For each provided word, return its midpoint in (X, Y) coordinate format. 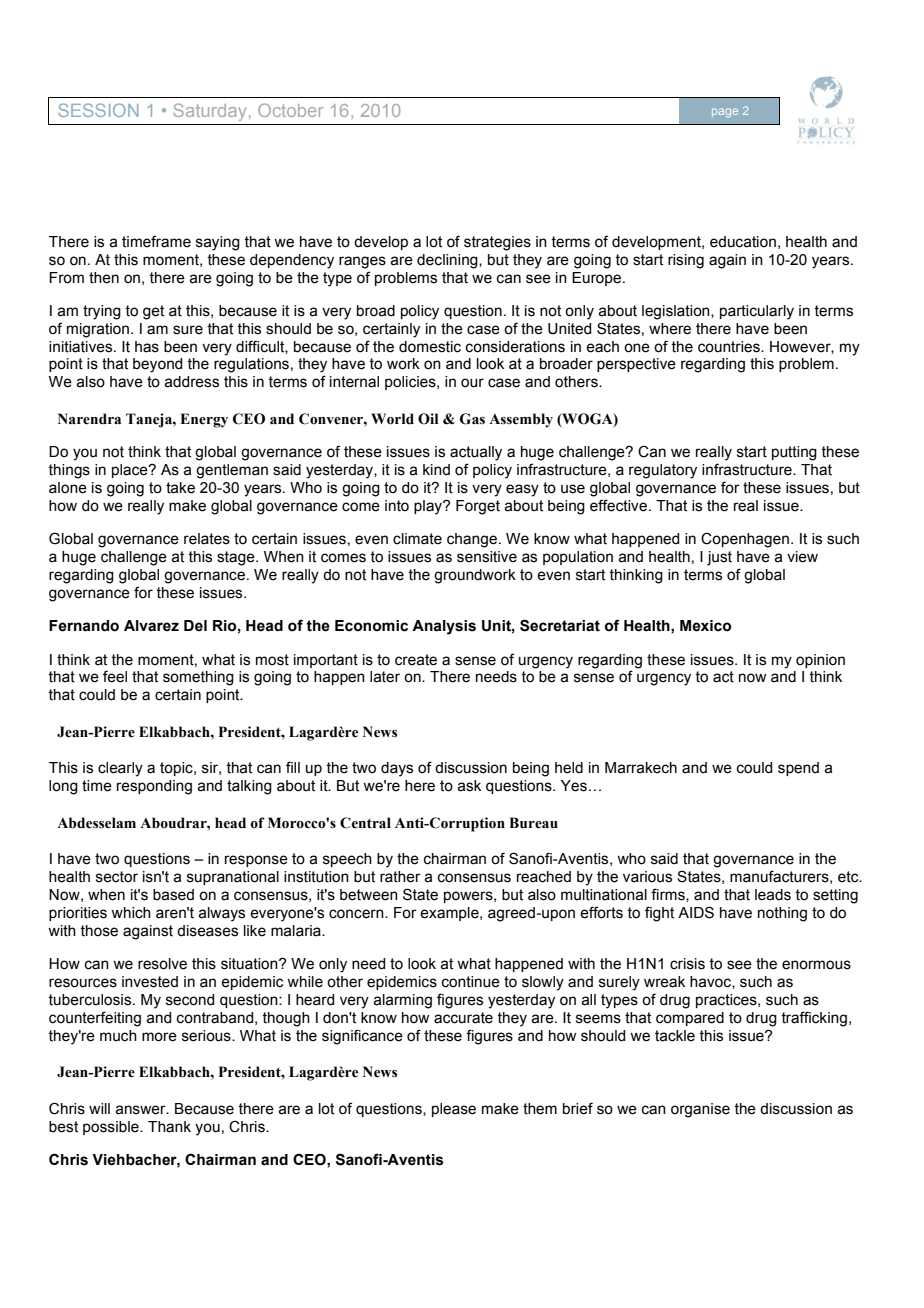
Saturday (210, 112)
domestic (430, 347)
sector (117, 877)
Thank (169, 1127)
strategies (497, 243)
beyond (157, 365)
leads (773, 895)
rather (400, 877)
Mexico (706, 626)
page (725, 113)
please (454, 1110)
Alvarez (151, 626)
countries (730, 347)
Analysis (444, 627)
